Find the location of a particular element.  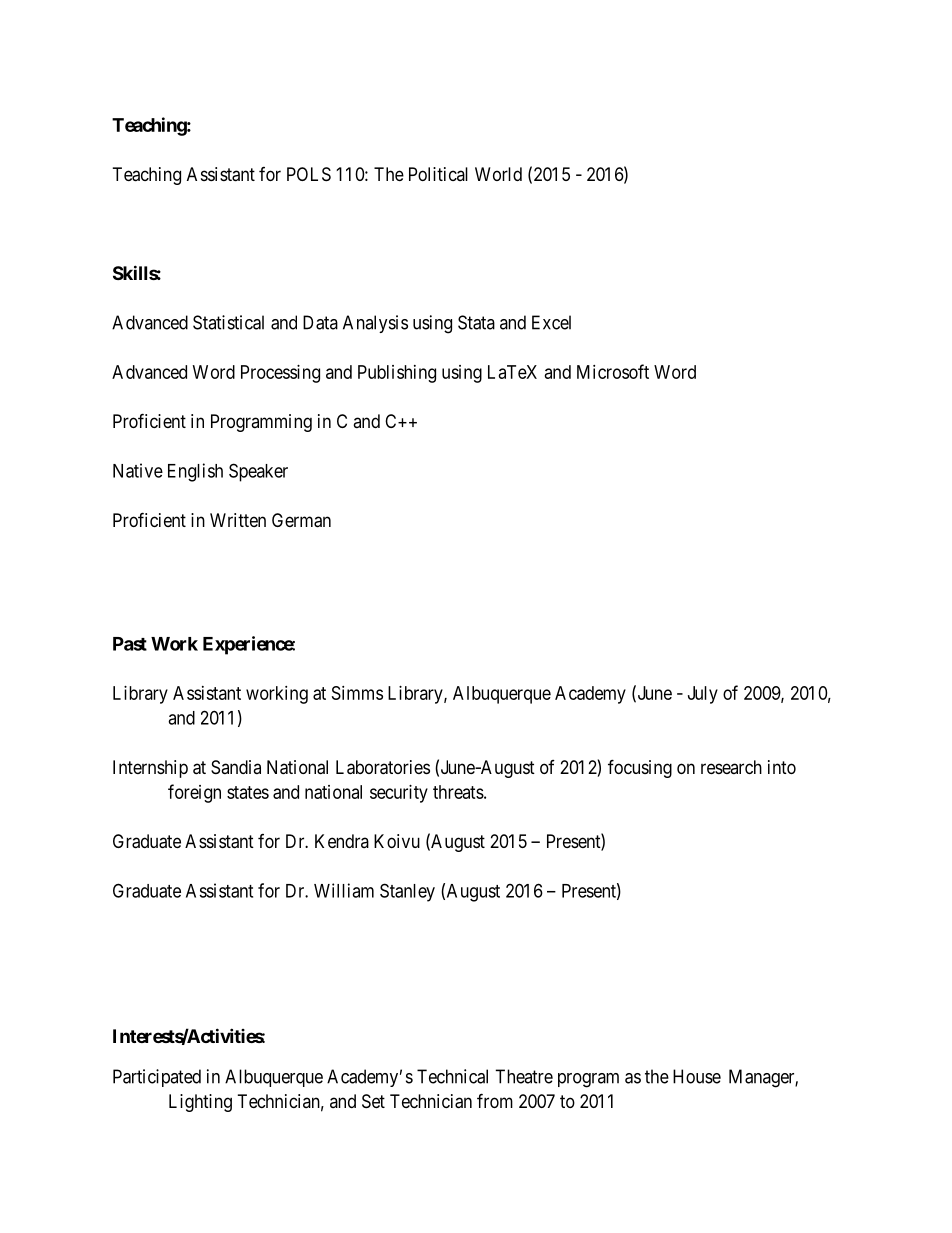

Political is located at coordinates (438, 174).
